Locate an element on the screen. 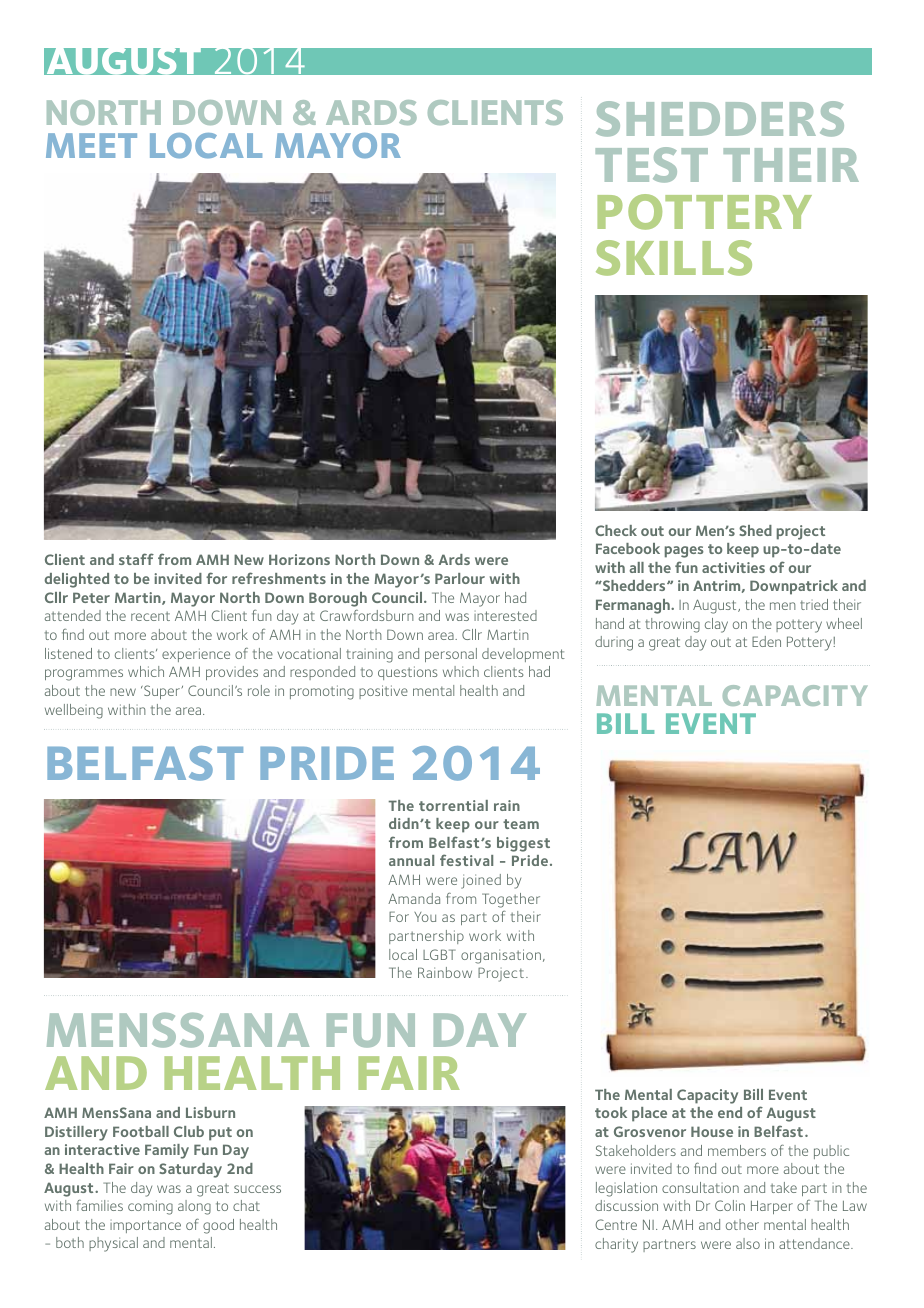 The width and height of the screenshot is (924, 1308). coming is located at coordinates (150, 1207).
